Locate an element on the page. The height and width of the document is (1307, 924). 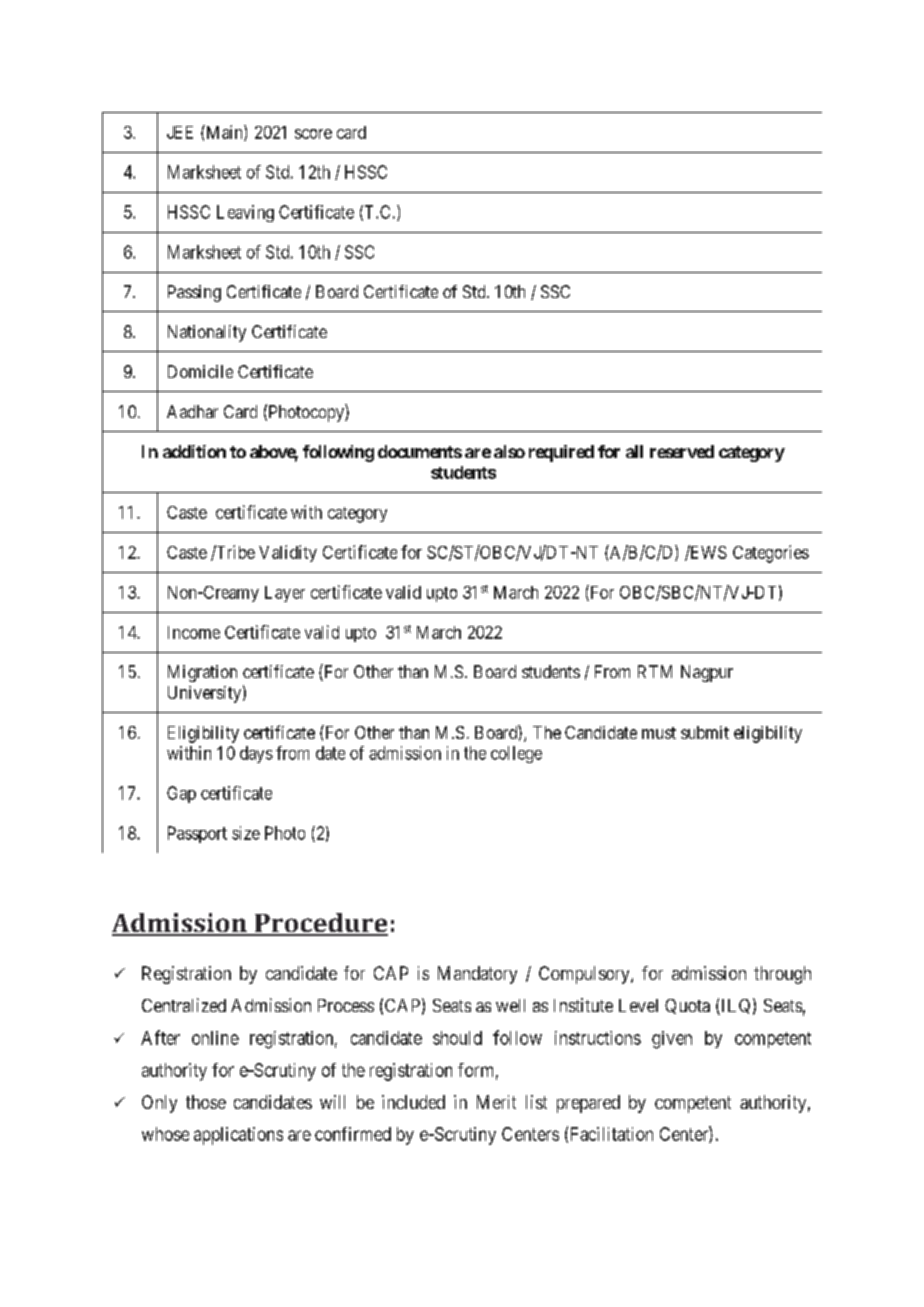
those is located at coordinates (206, 1102).
